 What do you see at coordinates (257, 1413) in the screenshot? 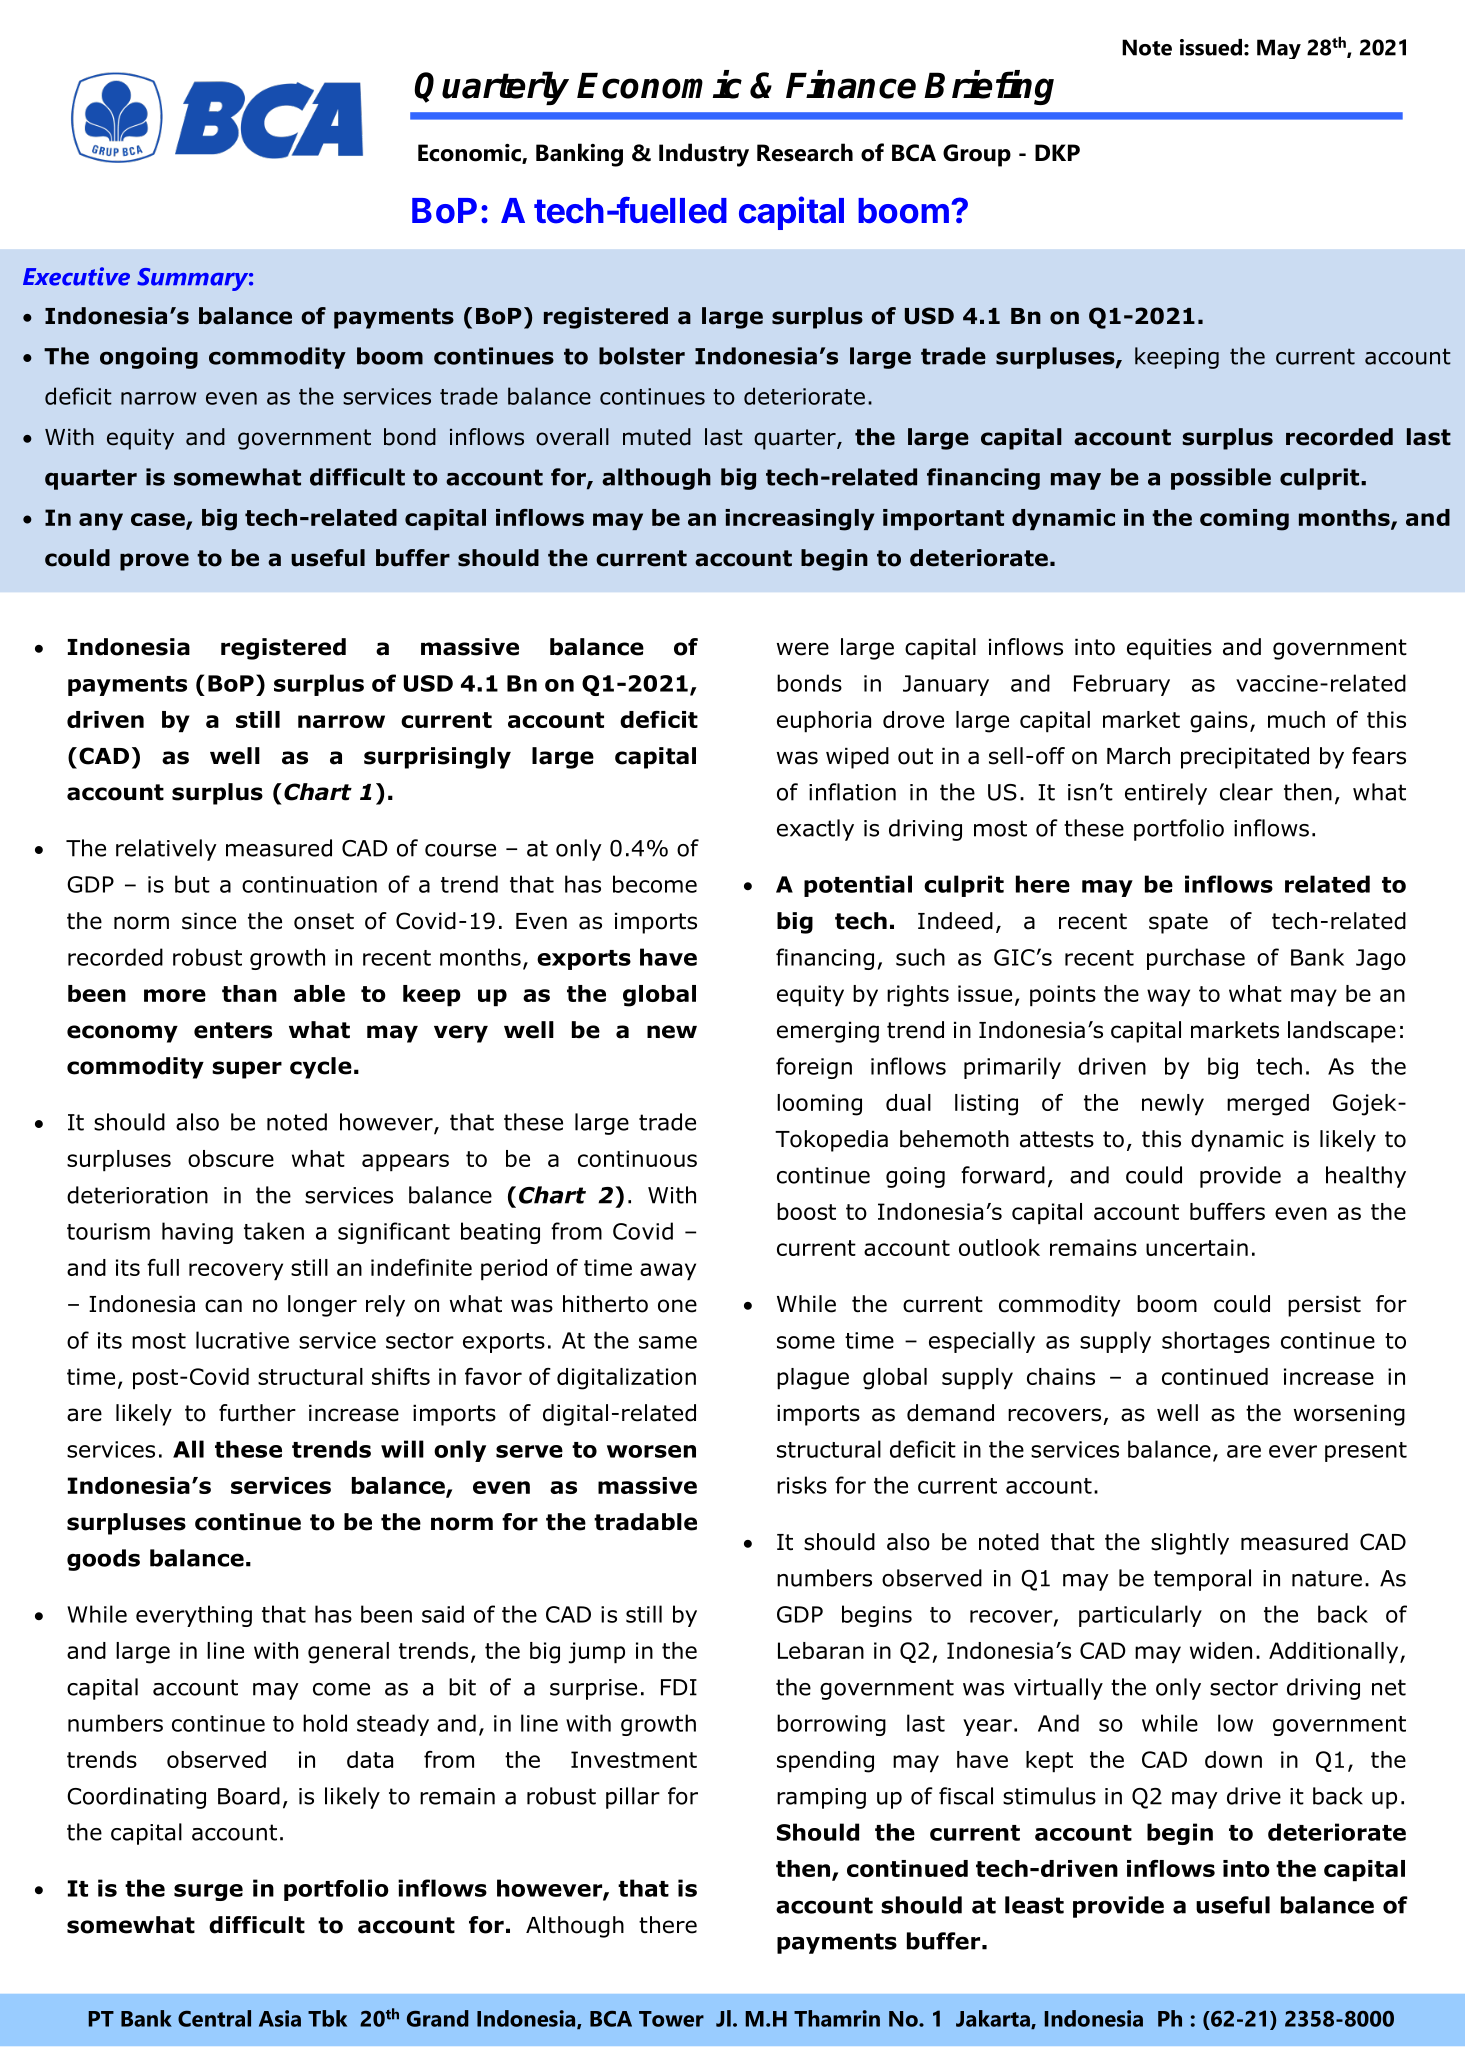
I see `further` at bounding box center [257, 1413].
